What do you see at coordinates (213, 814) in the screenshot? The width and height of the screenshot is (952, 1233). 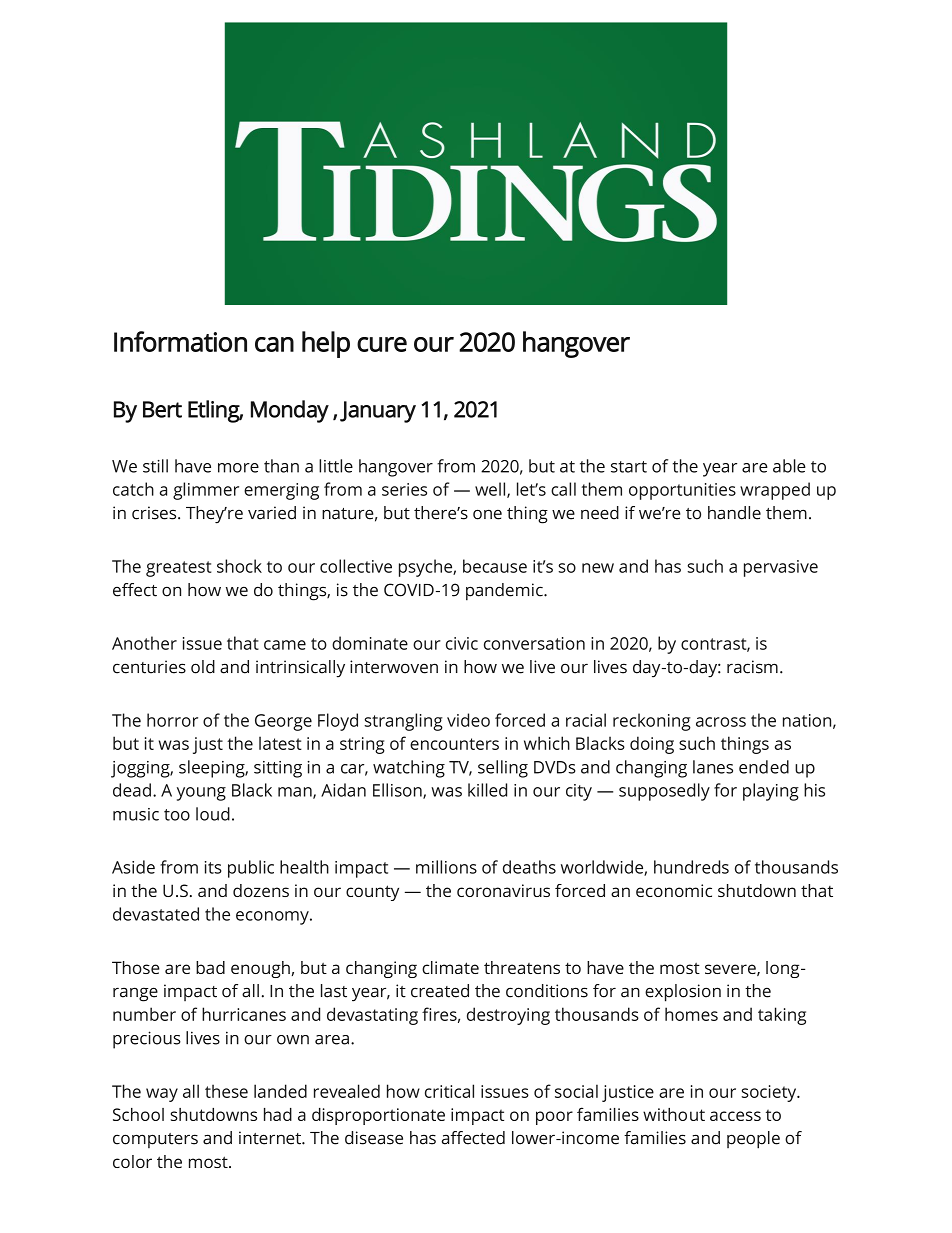 I see `loud` at bounding box center [213, 814].
